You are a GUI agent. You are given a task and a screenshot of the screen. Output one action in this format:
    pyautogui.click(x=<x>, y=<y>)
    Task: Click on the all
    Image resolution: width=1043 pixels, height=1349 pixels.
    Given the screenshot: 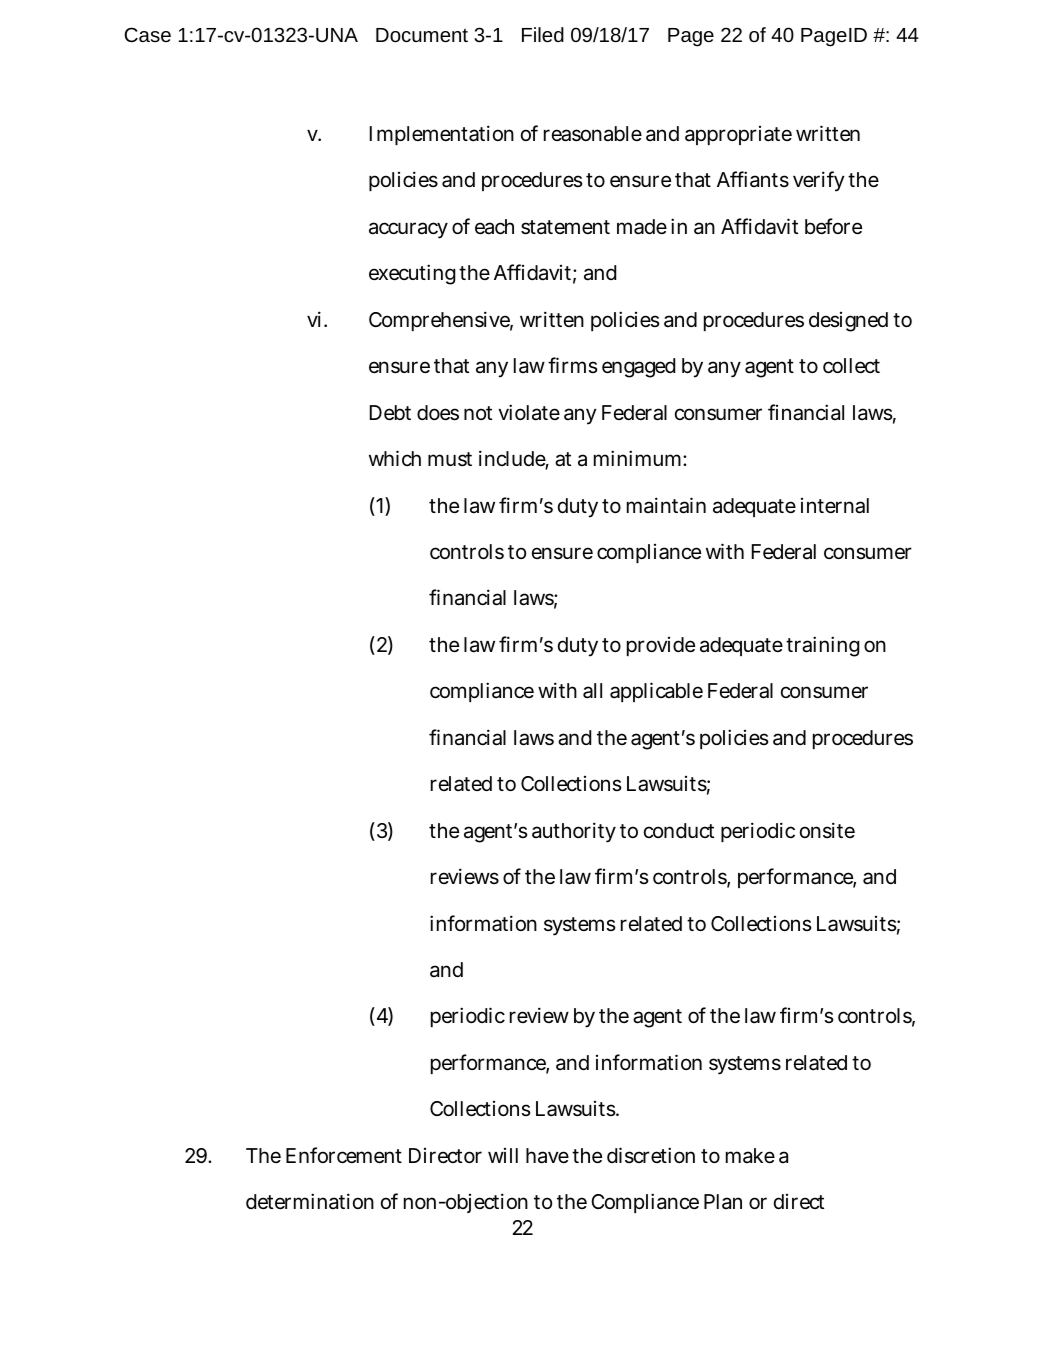 What is the action you would take?
    pyautogui.click(x=592, y=691)
